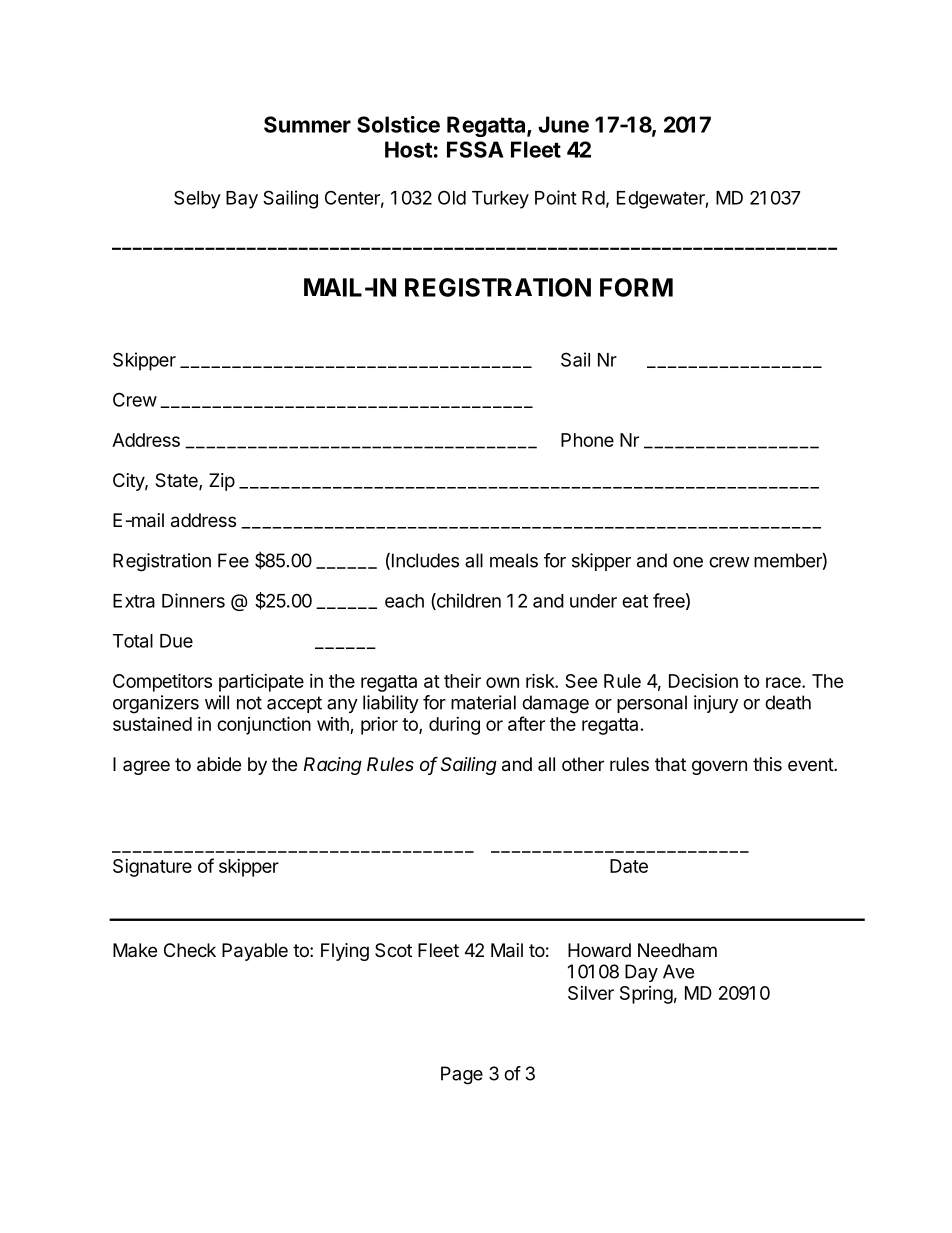 The height and width of the screenshot is (1233, 952). What do you see at coordinates (197, 199) in the screenshot?
I see `Selby` at bounding box center [197, 199].
